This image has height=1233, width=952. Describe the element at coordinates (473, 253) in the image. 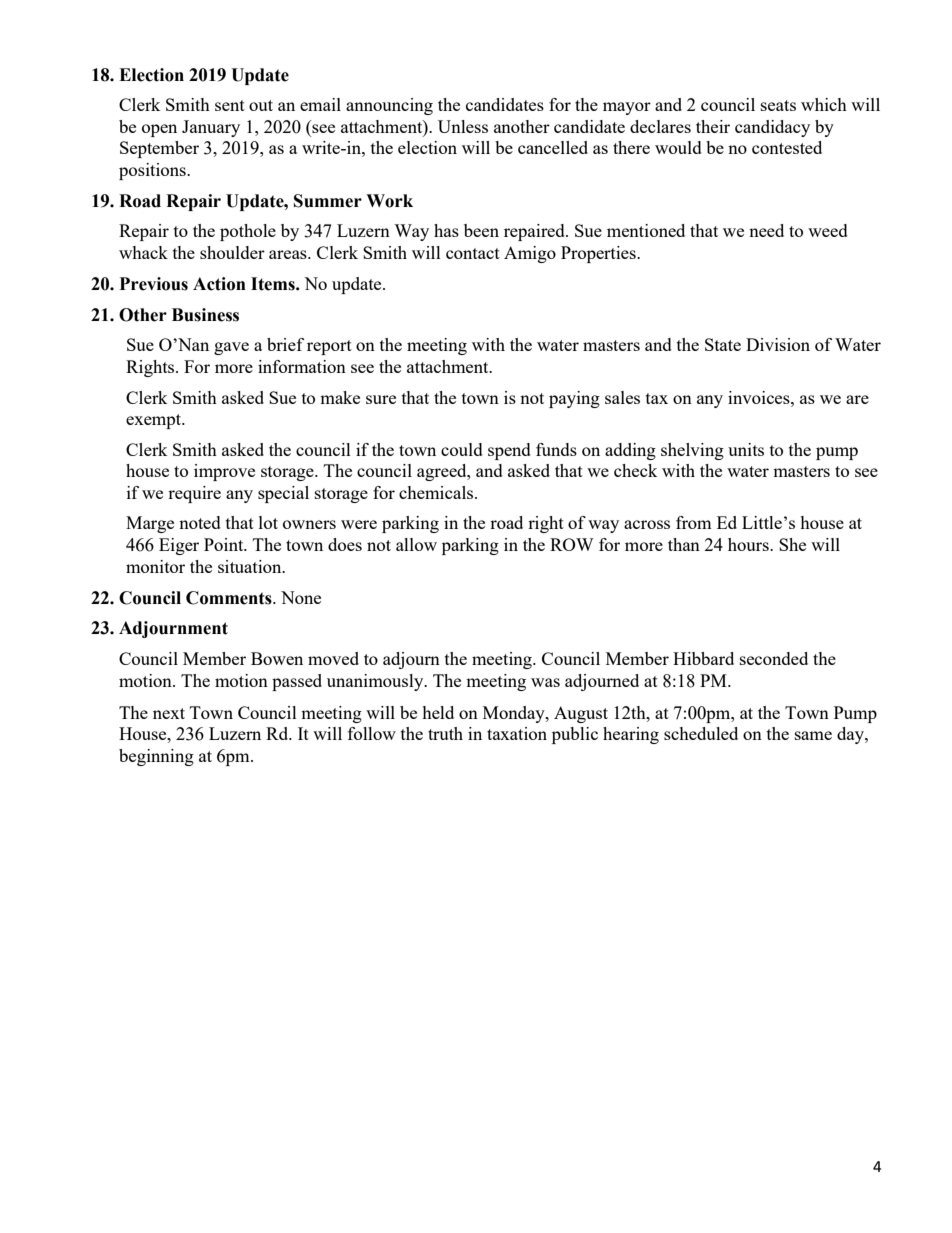

I see `contact` at that location.
